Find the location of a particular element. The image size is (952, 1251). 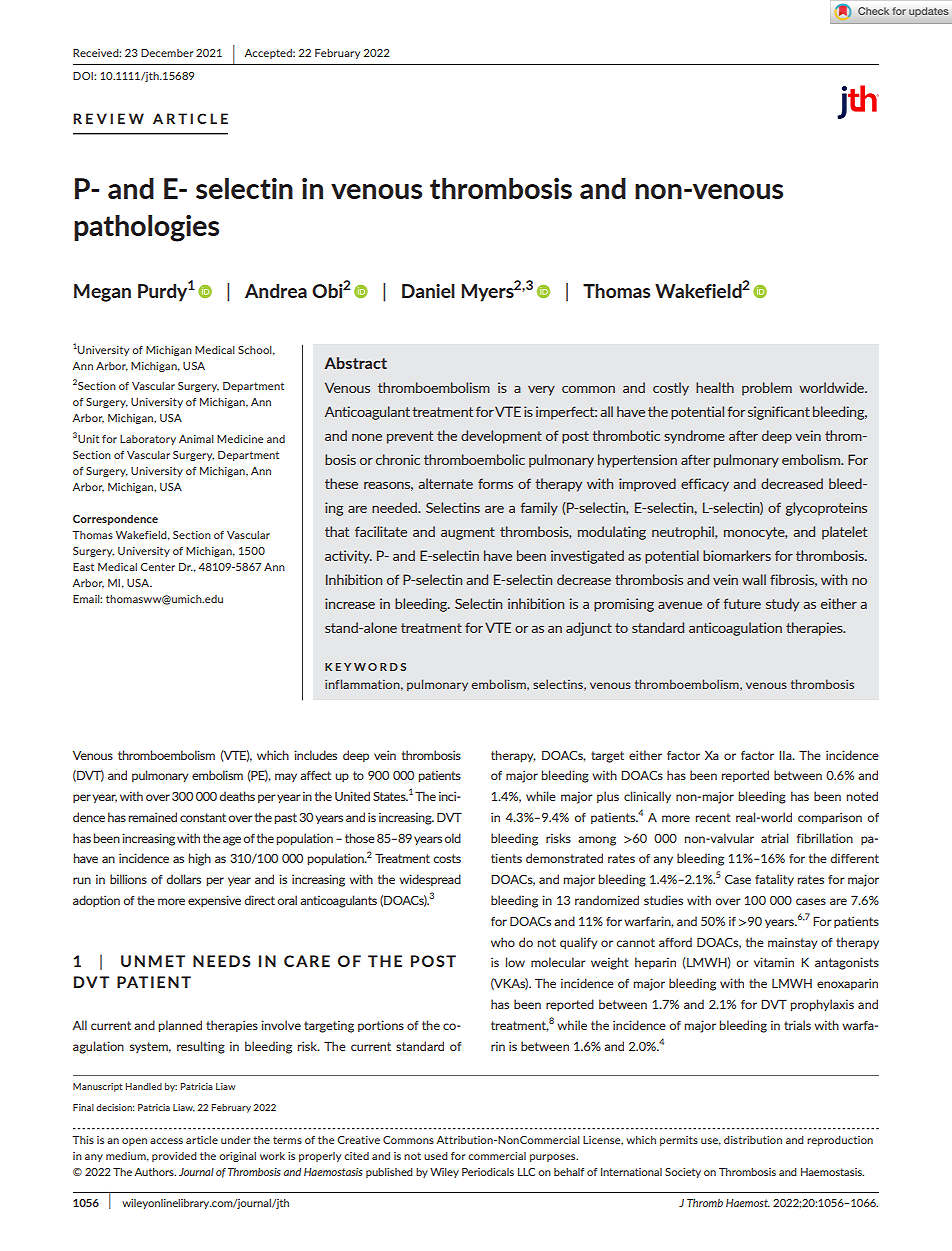

study is located at coordinates (782, 605).
